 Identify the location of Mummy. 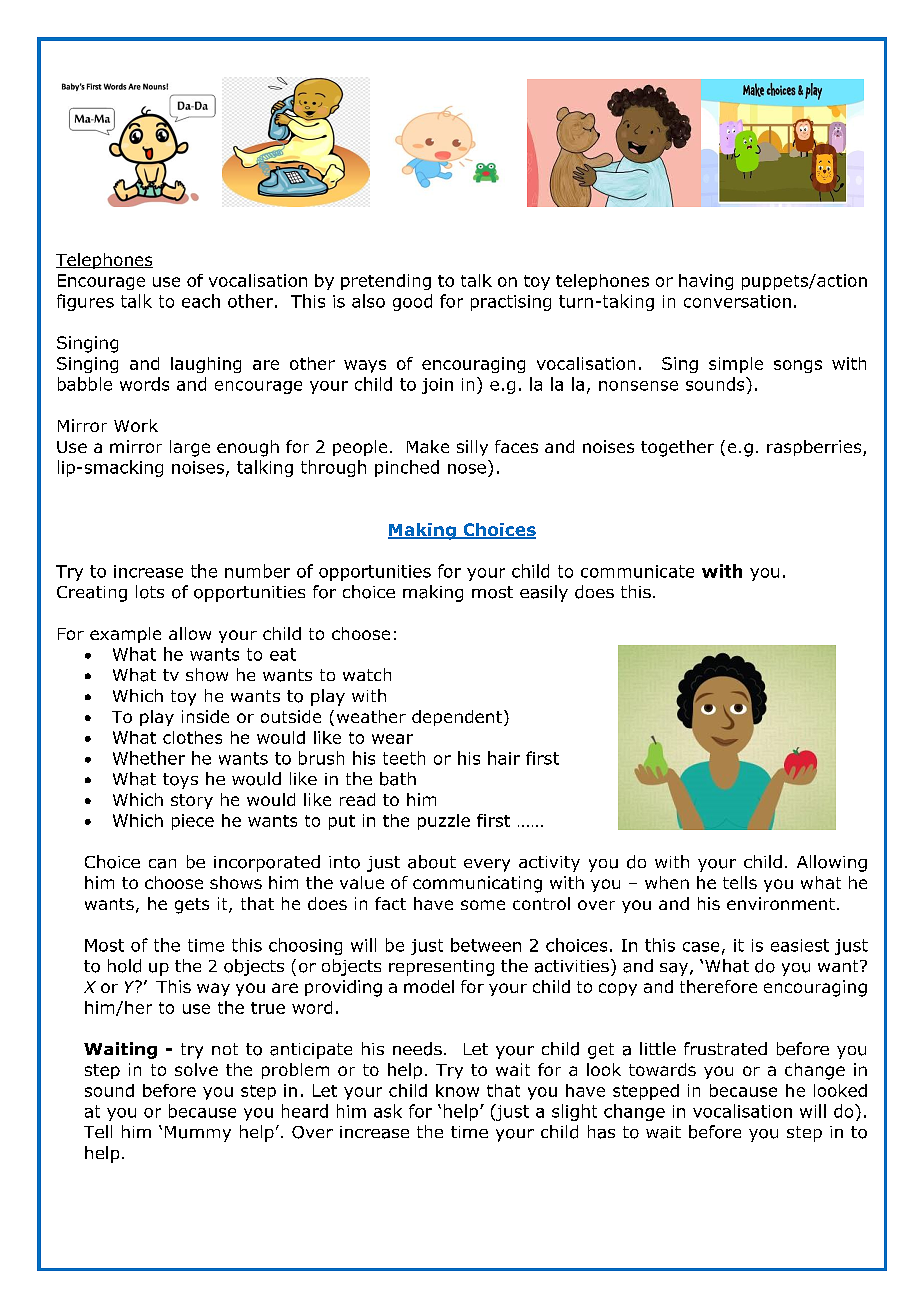
(198, 1134).
